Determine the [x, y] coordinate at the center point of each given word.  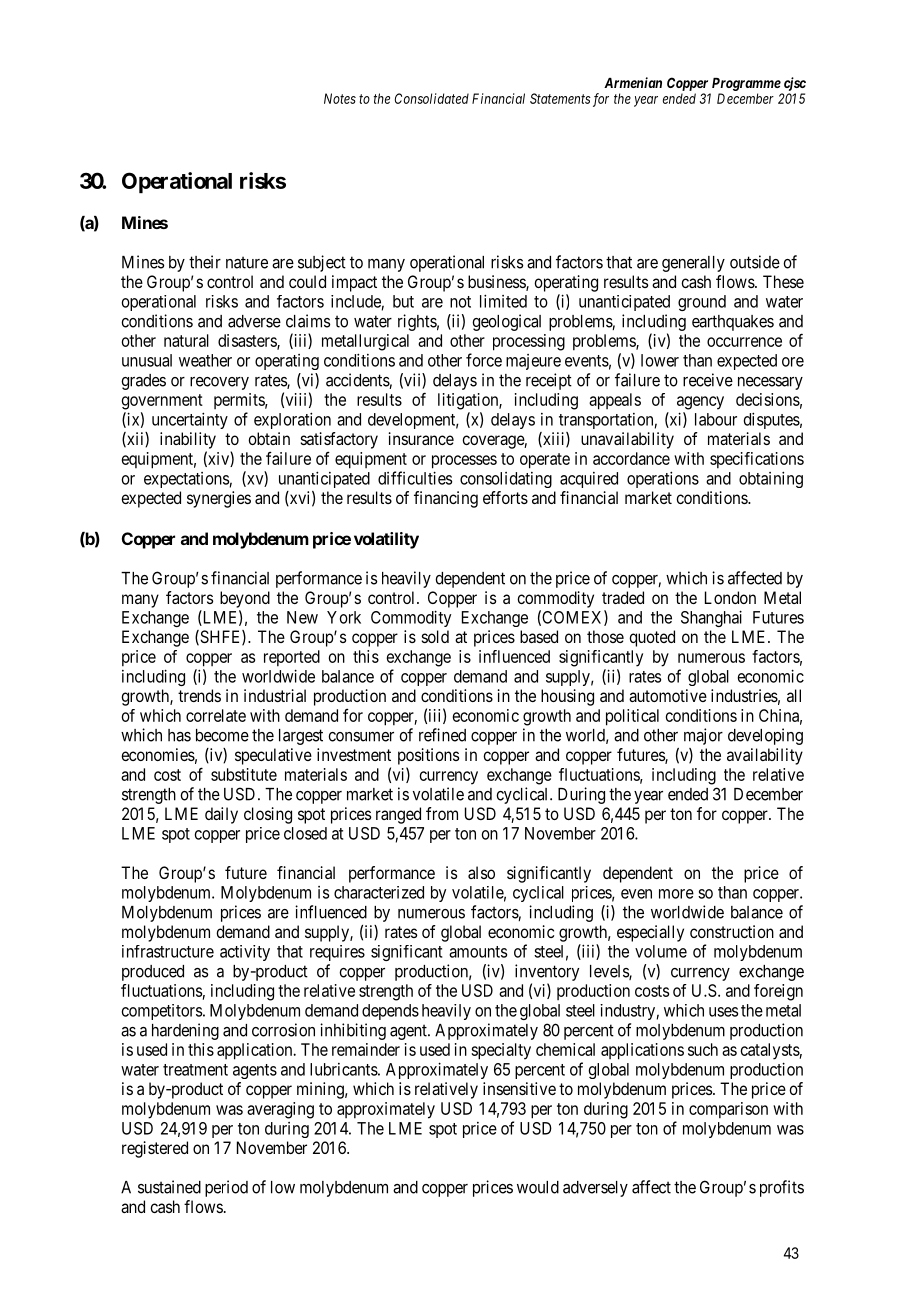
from [442, 813]
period [226, 1188]
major [703, 736]
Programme [746, 84]
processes [464, 462]
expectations [186, 480]
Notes [340, 98]
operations [663, 479]
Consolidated [432, 98]
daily [221, 815]
